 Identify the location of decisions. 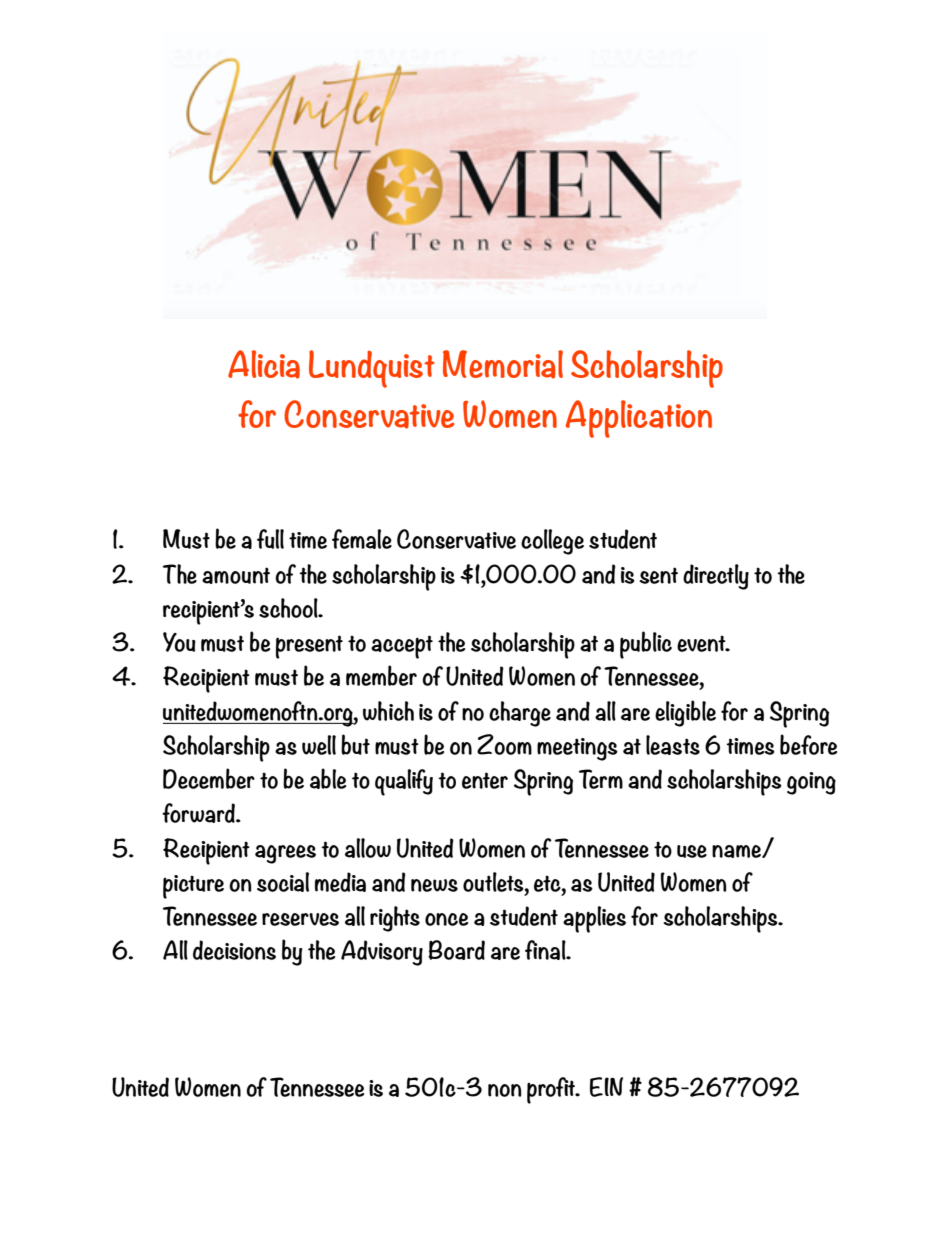
(234, 950).
